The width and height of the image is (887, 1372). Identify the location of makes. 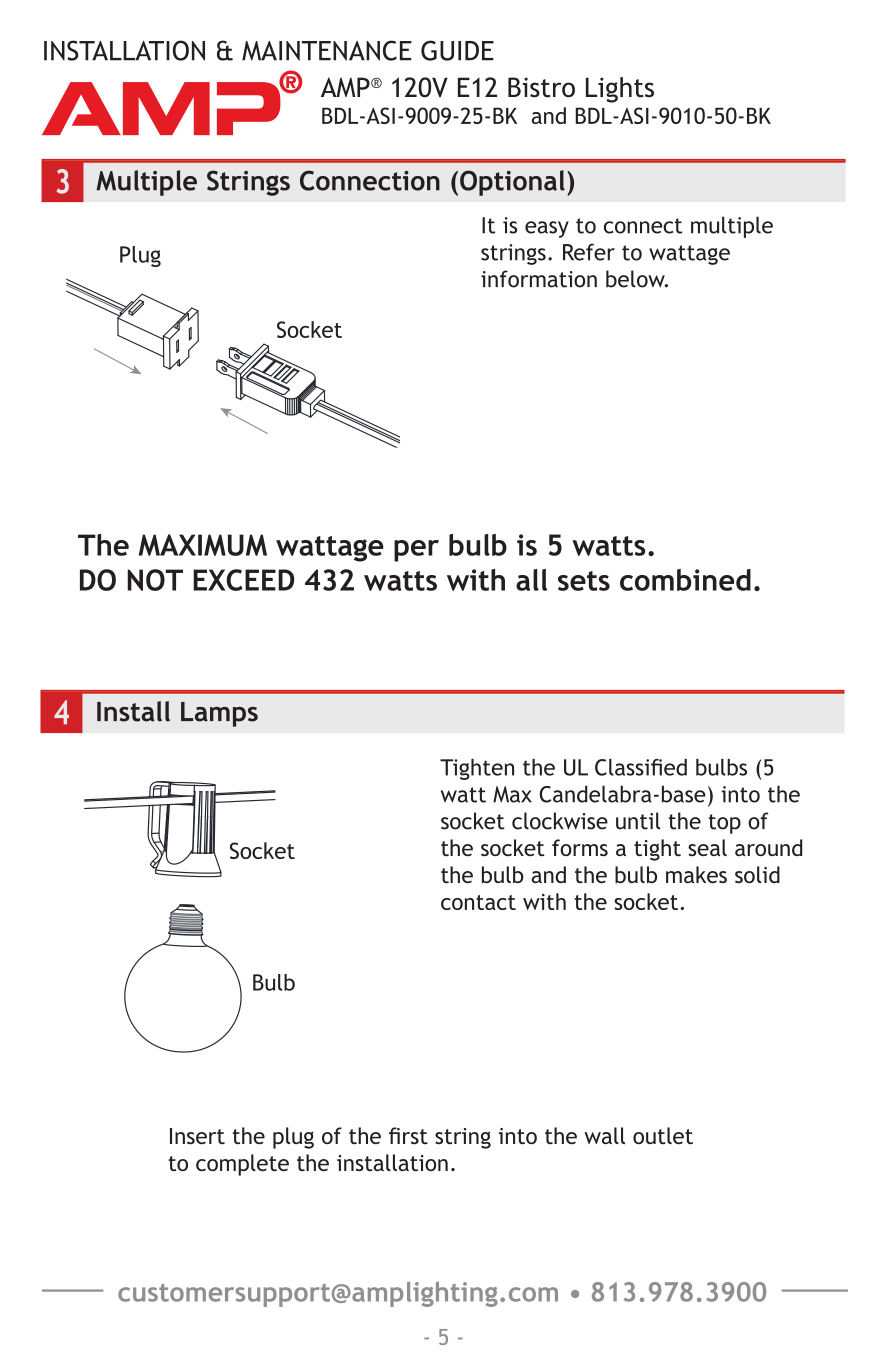
(696, 874).
